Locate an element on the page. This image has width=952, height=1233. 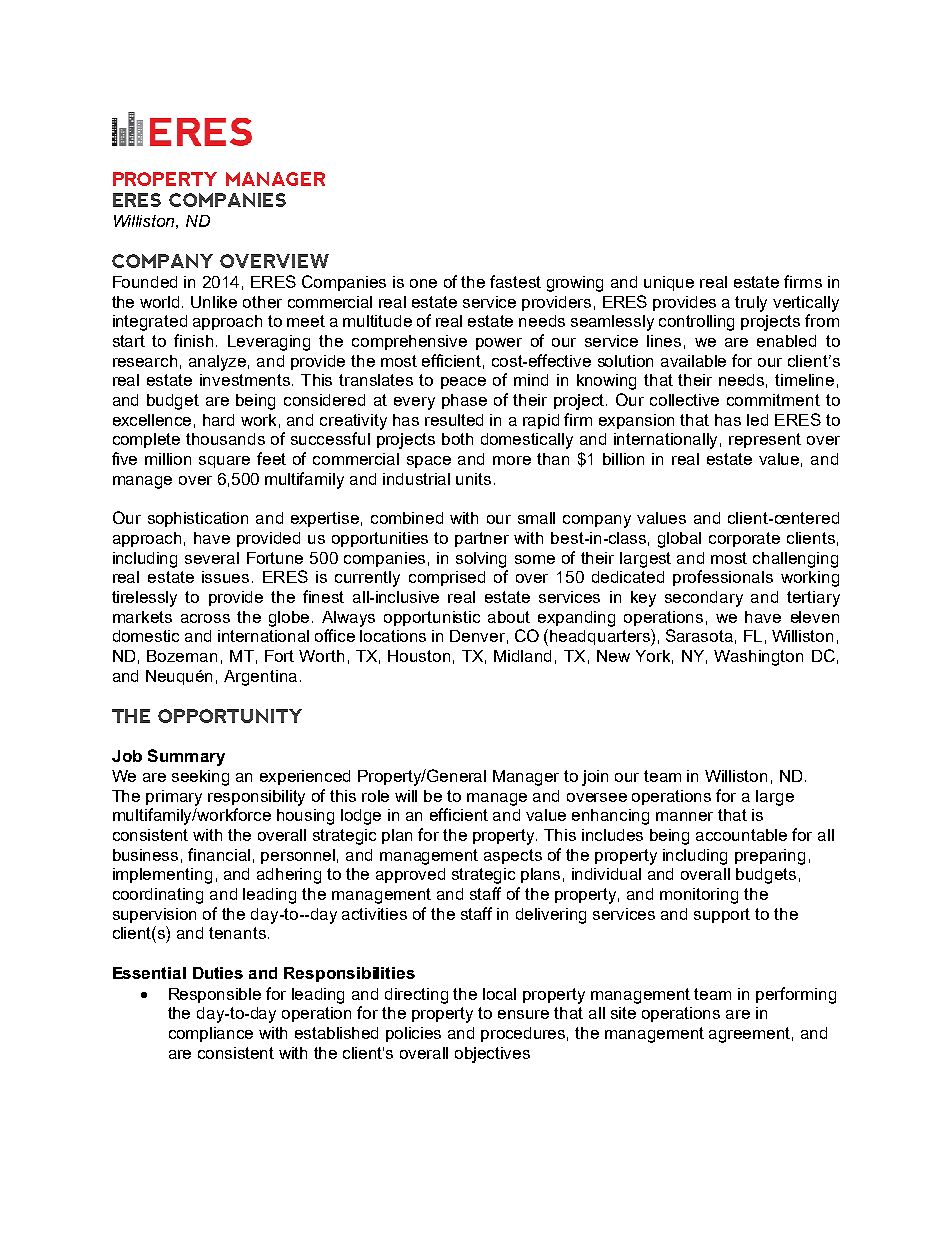
compliance is located at coordinates (211, 1034).
